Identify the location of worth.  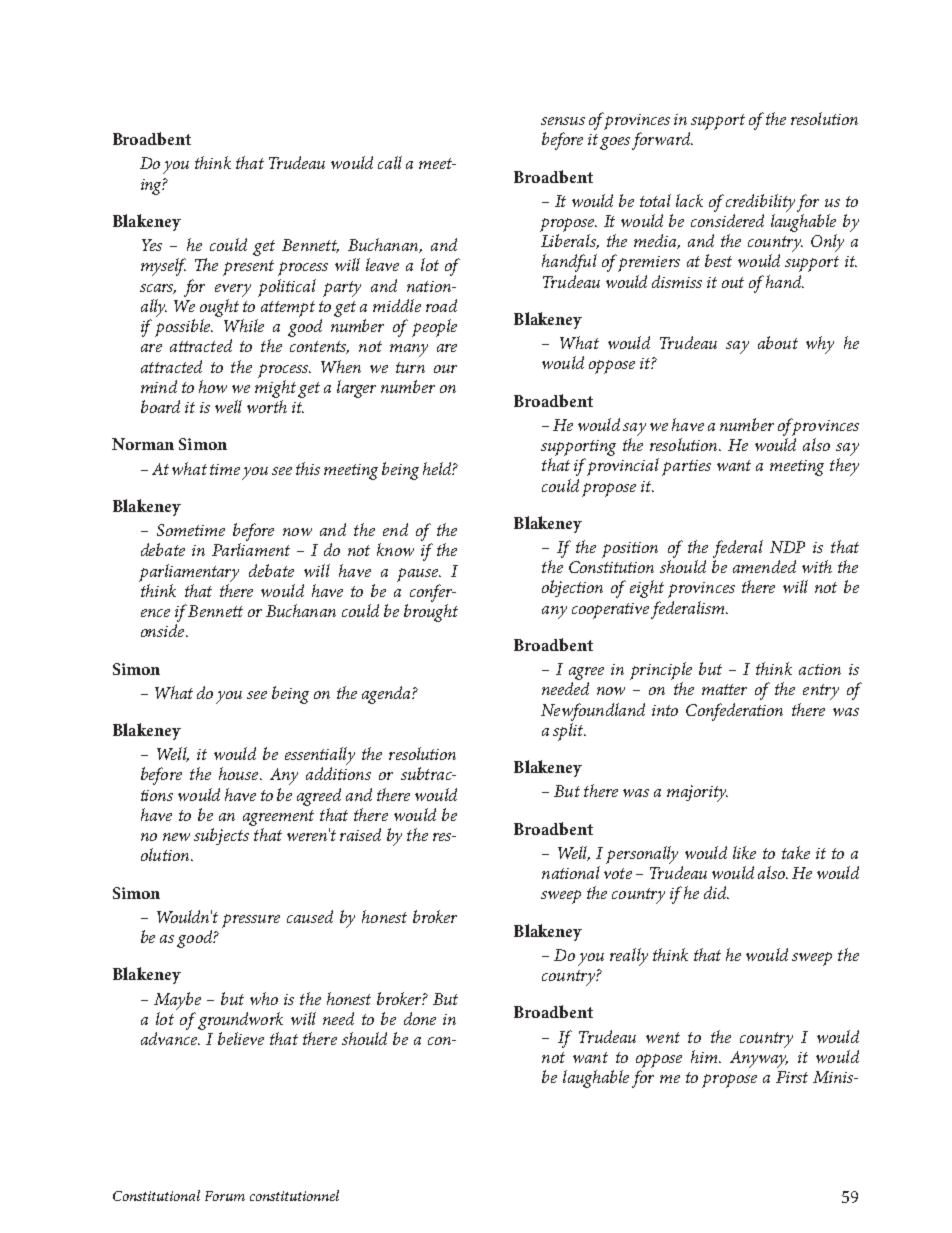
(267, 406).
